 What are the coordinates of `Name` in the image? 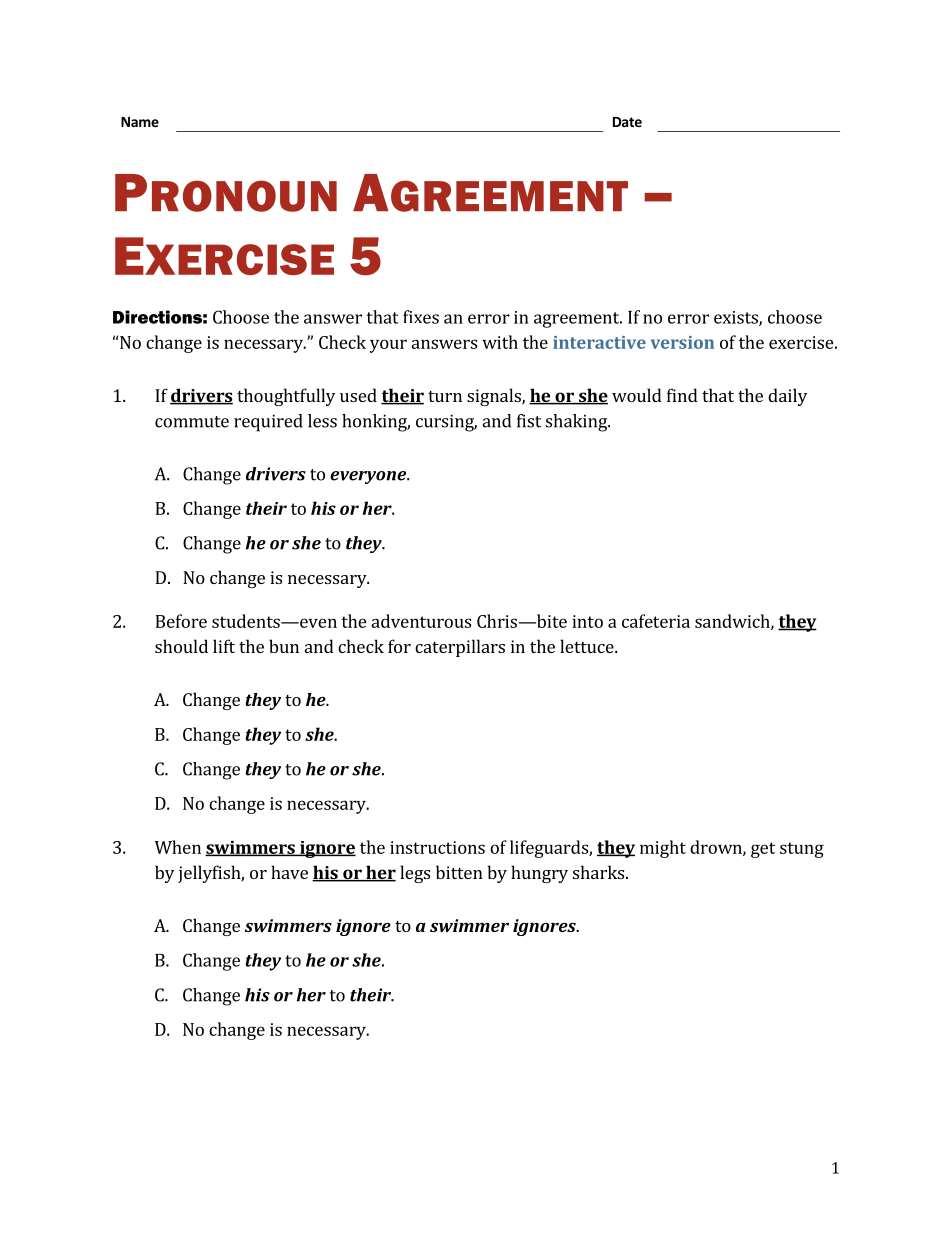 It's located at (140, 122).
